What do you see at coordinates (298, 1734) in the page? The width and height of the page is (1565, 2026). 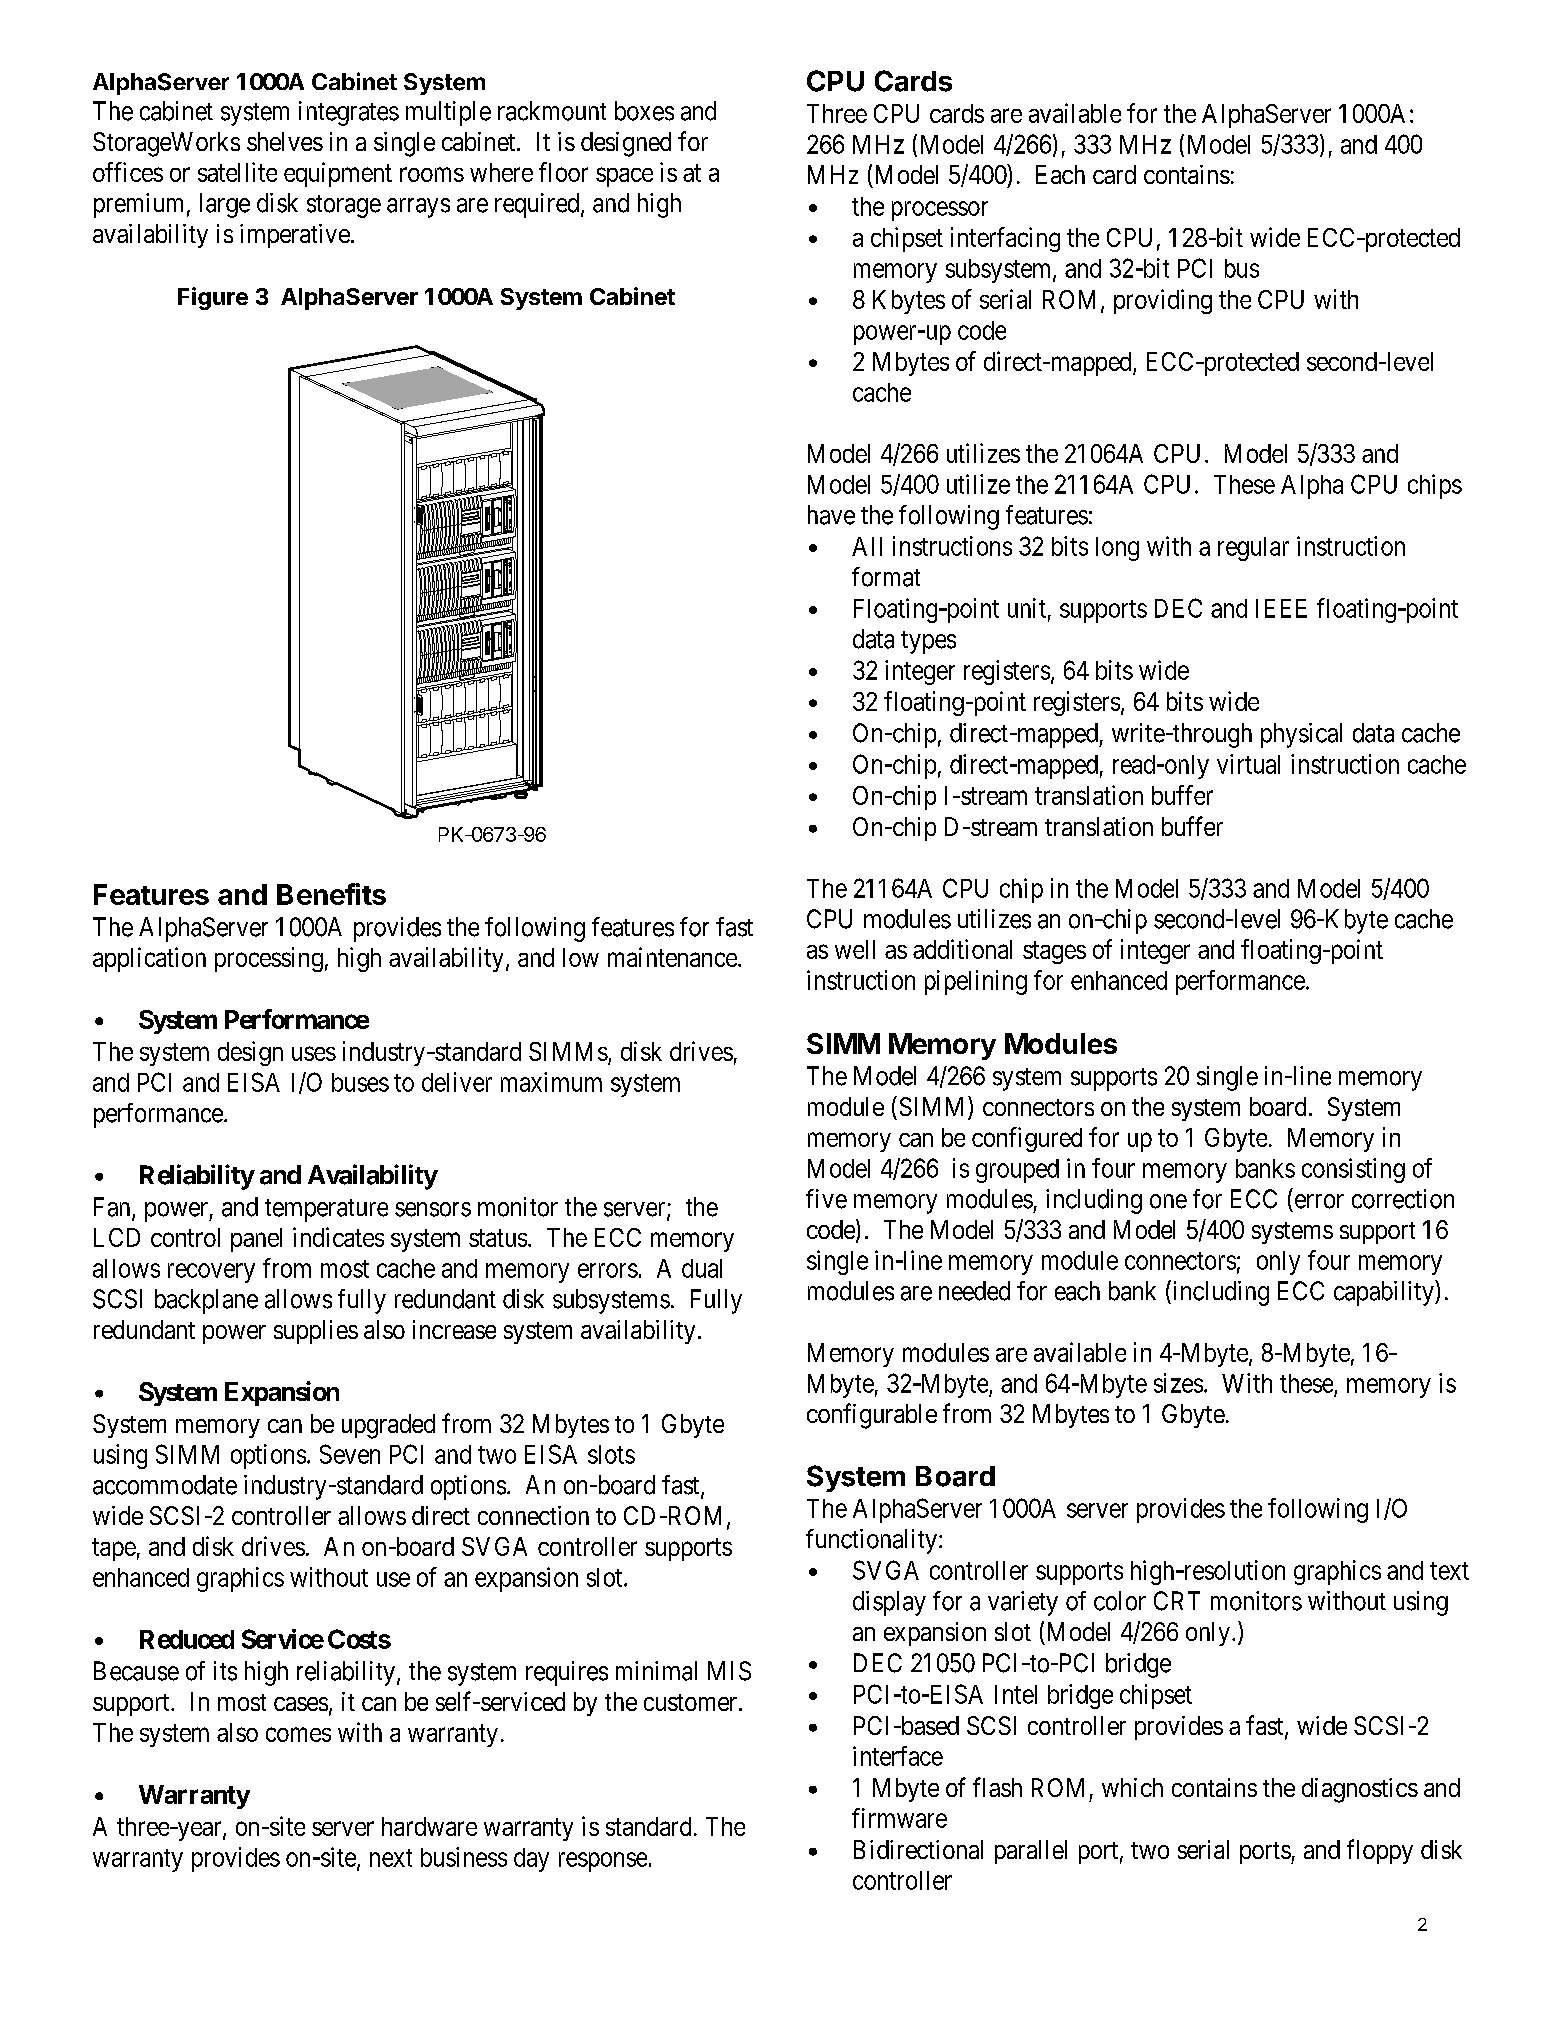 I see `comes` at bounding box center [298, 1734].
